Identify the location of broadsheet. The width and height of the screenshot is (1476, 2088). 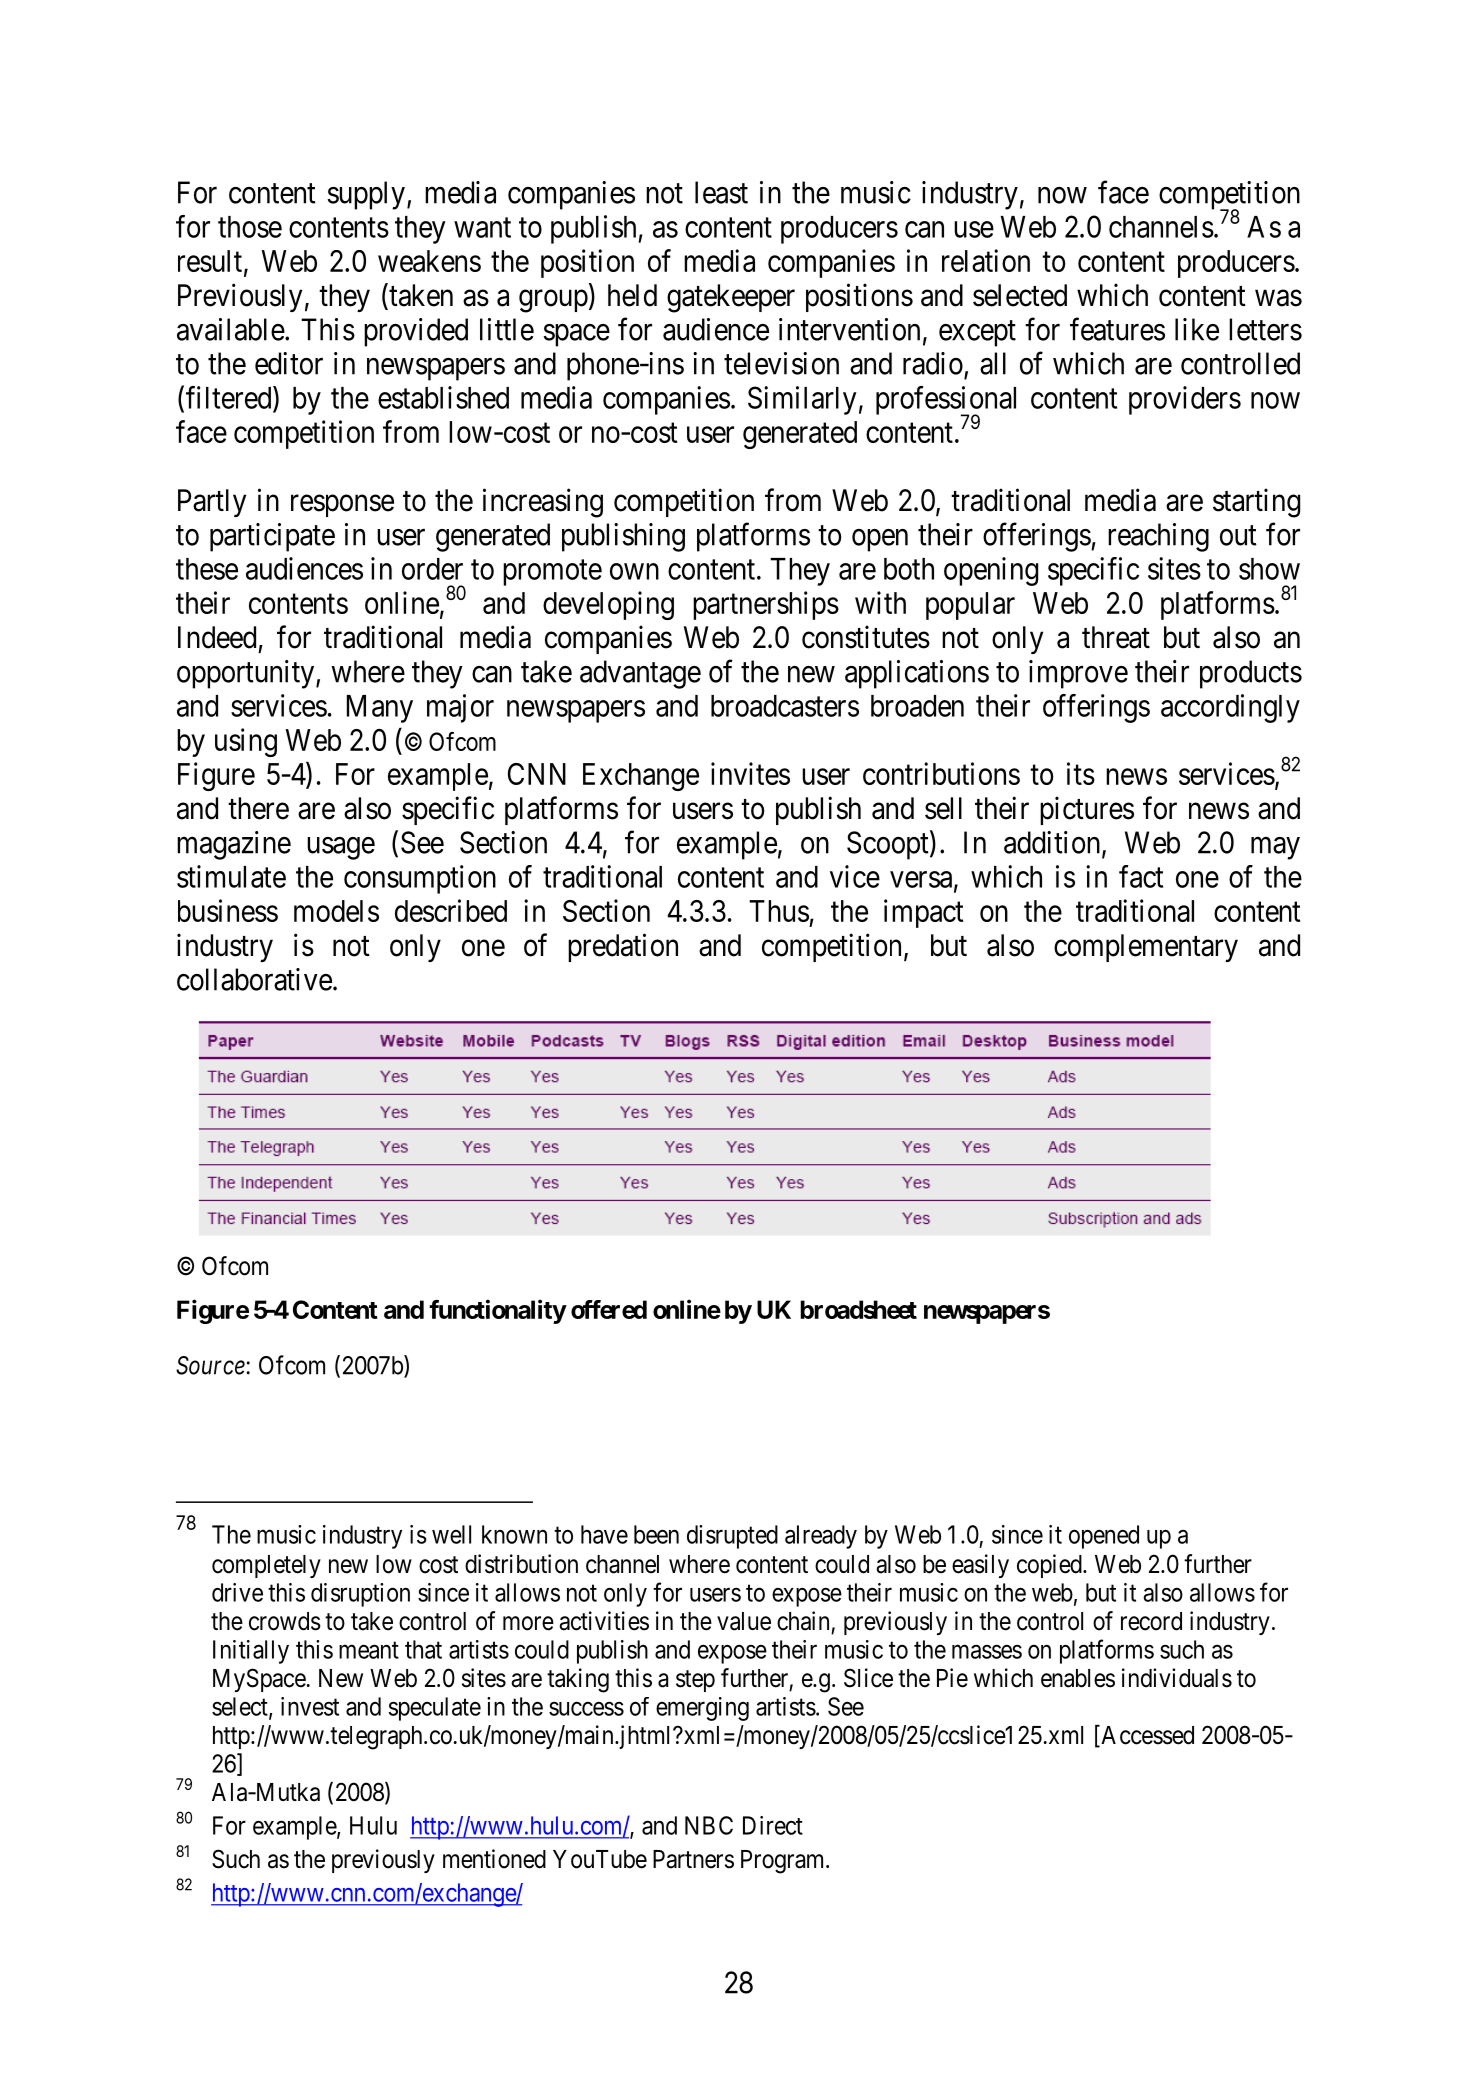
(858, 1309).
